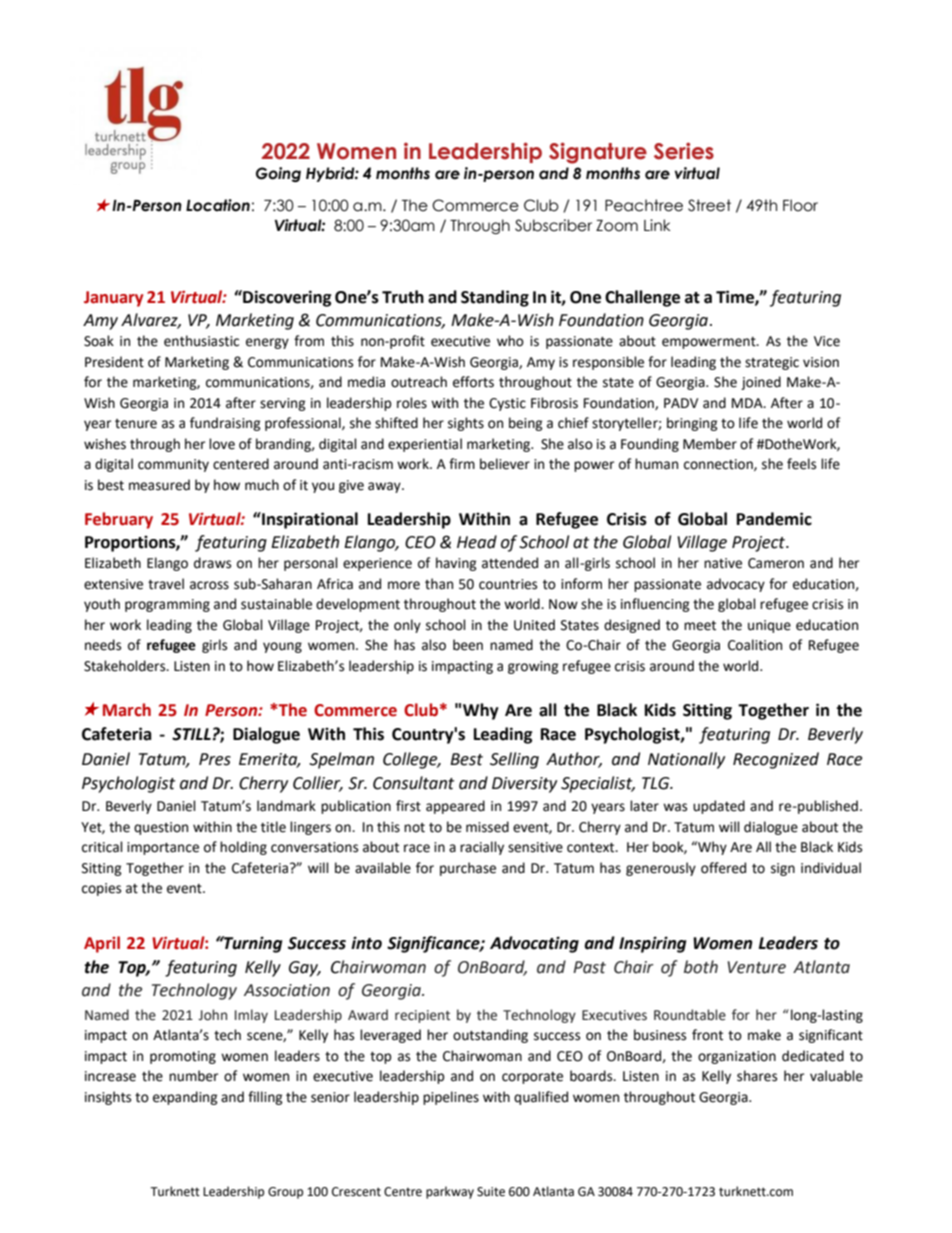 This screenshot has width=952, height=1233. I want to click on Location, so click(218, 205).
